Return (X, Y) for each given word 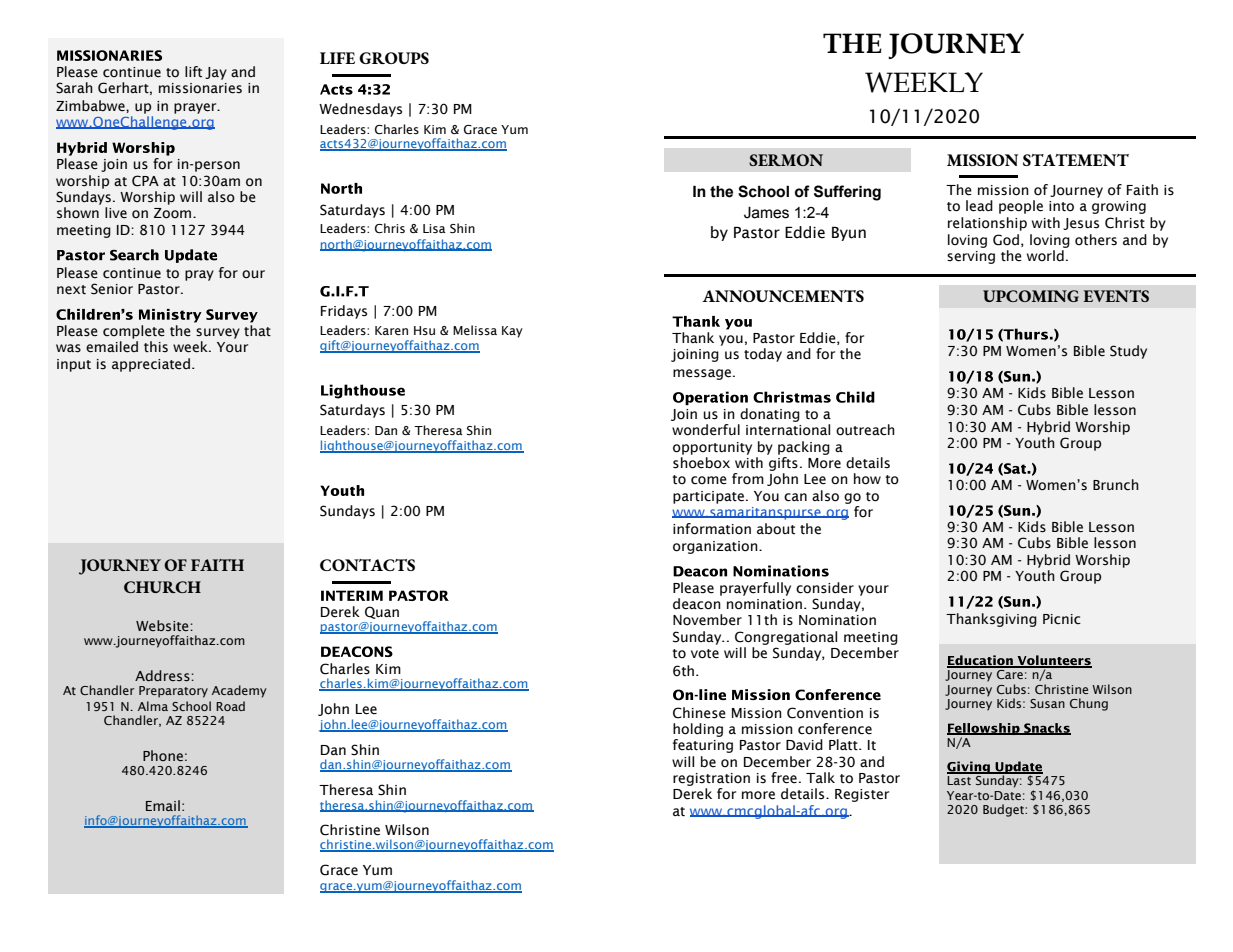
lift (193, 71)
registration (711, 779)
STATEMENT (1076, 160)
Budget (1004, 810)
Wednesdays (360, 110)
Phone (163, 756)
